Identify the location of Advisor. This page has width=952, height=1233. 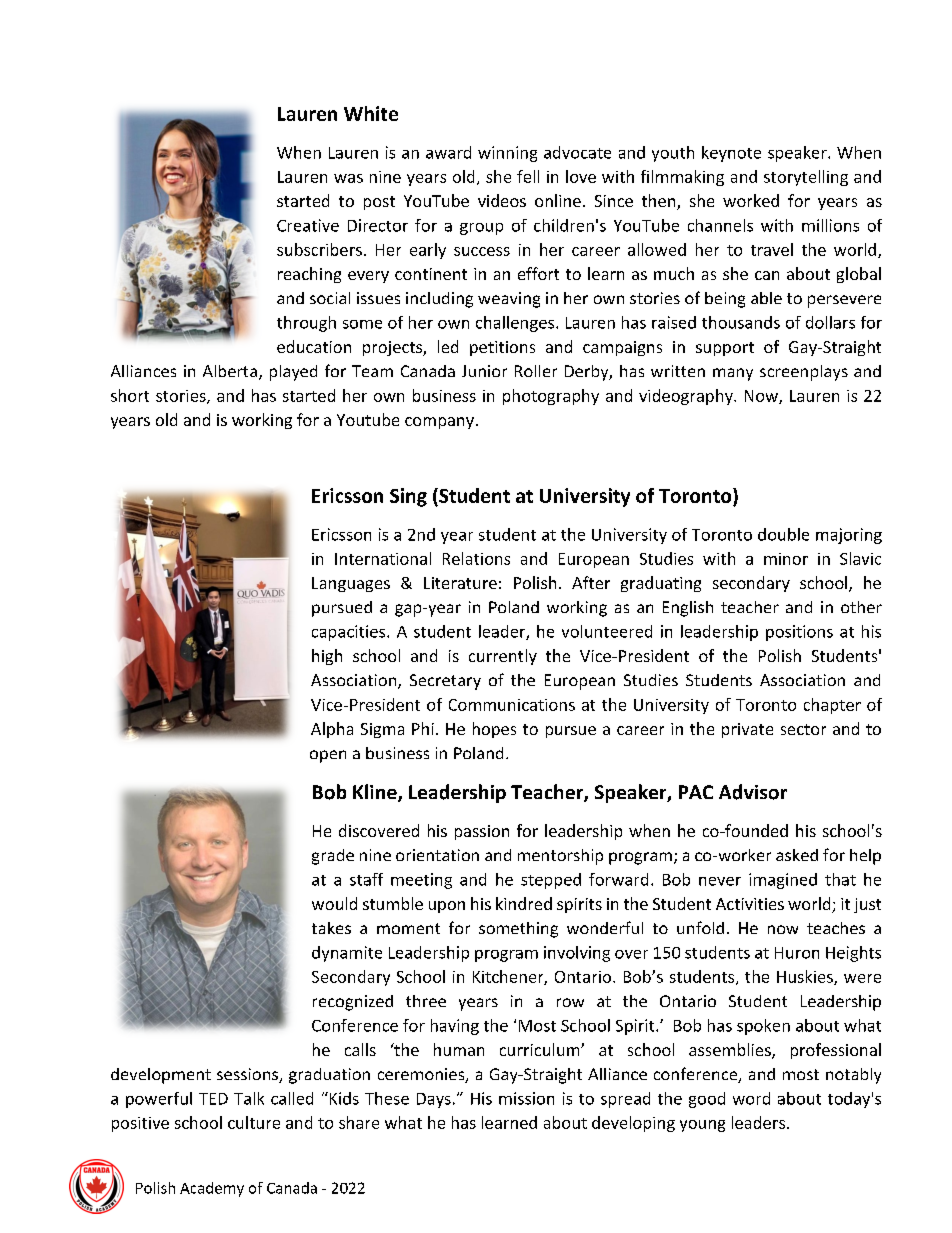
(753, 792).
